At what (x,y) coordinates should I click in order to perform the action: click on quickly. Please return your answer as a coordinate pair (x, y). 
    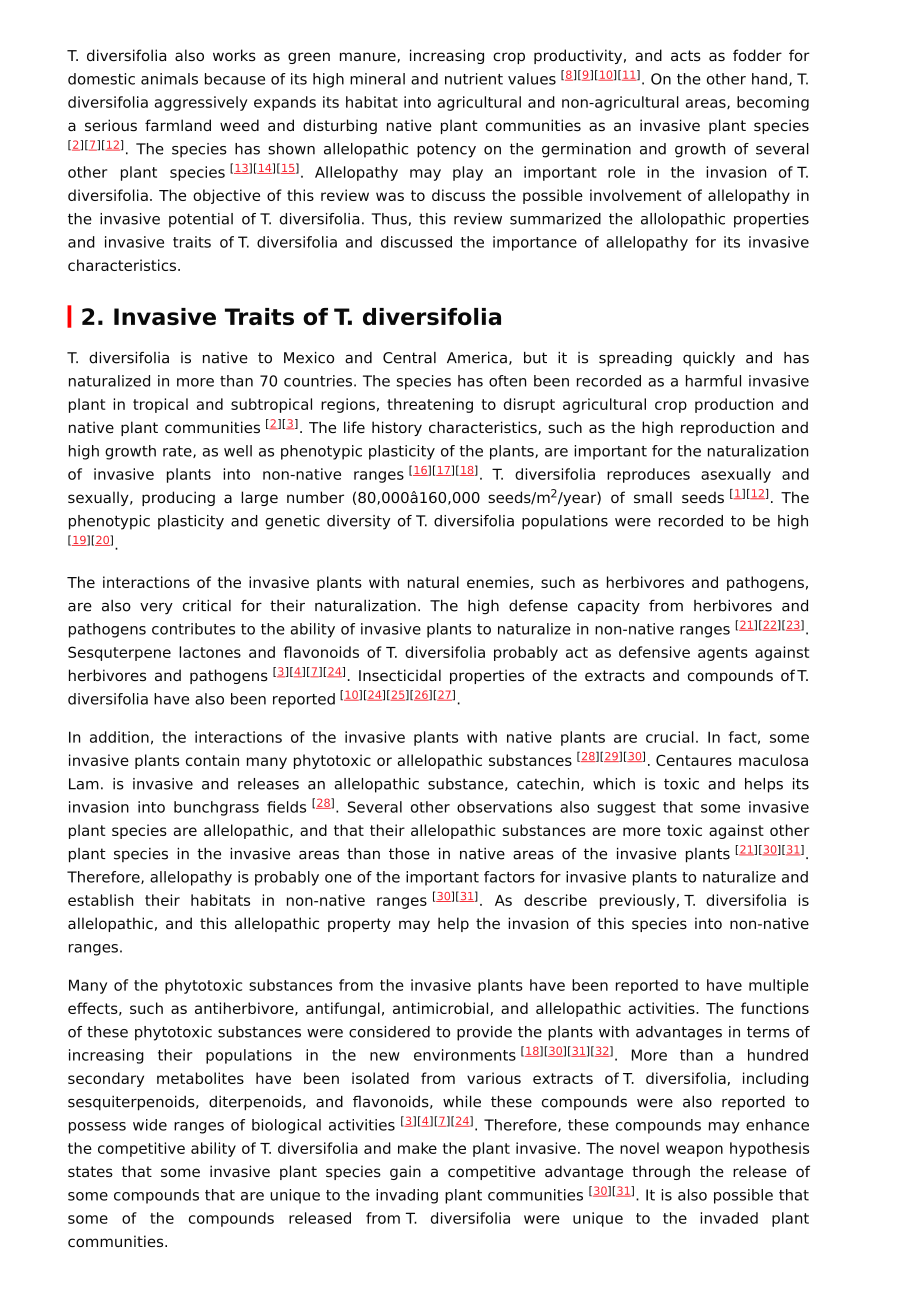
    Looking at the image, I should click on (709, 359).
